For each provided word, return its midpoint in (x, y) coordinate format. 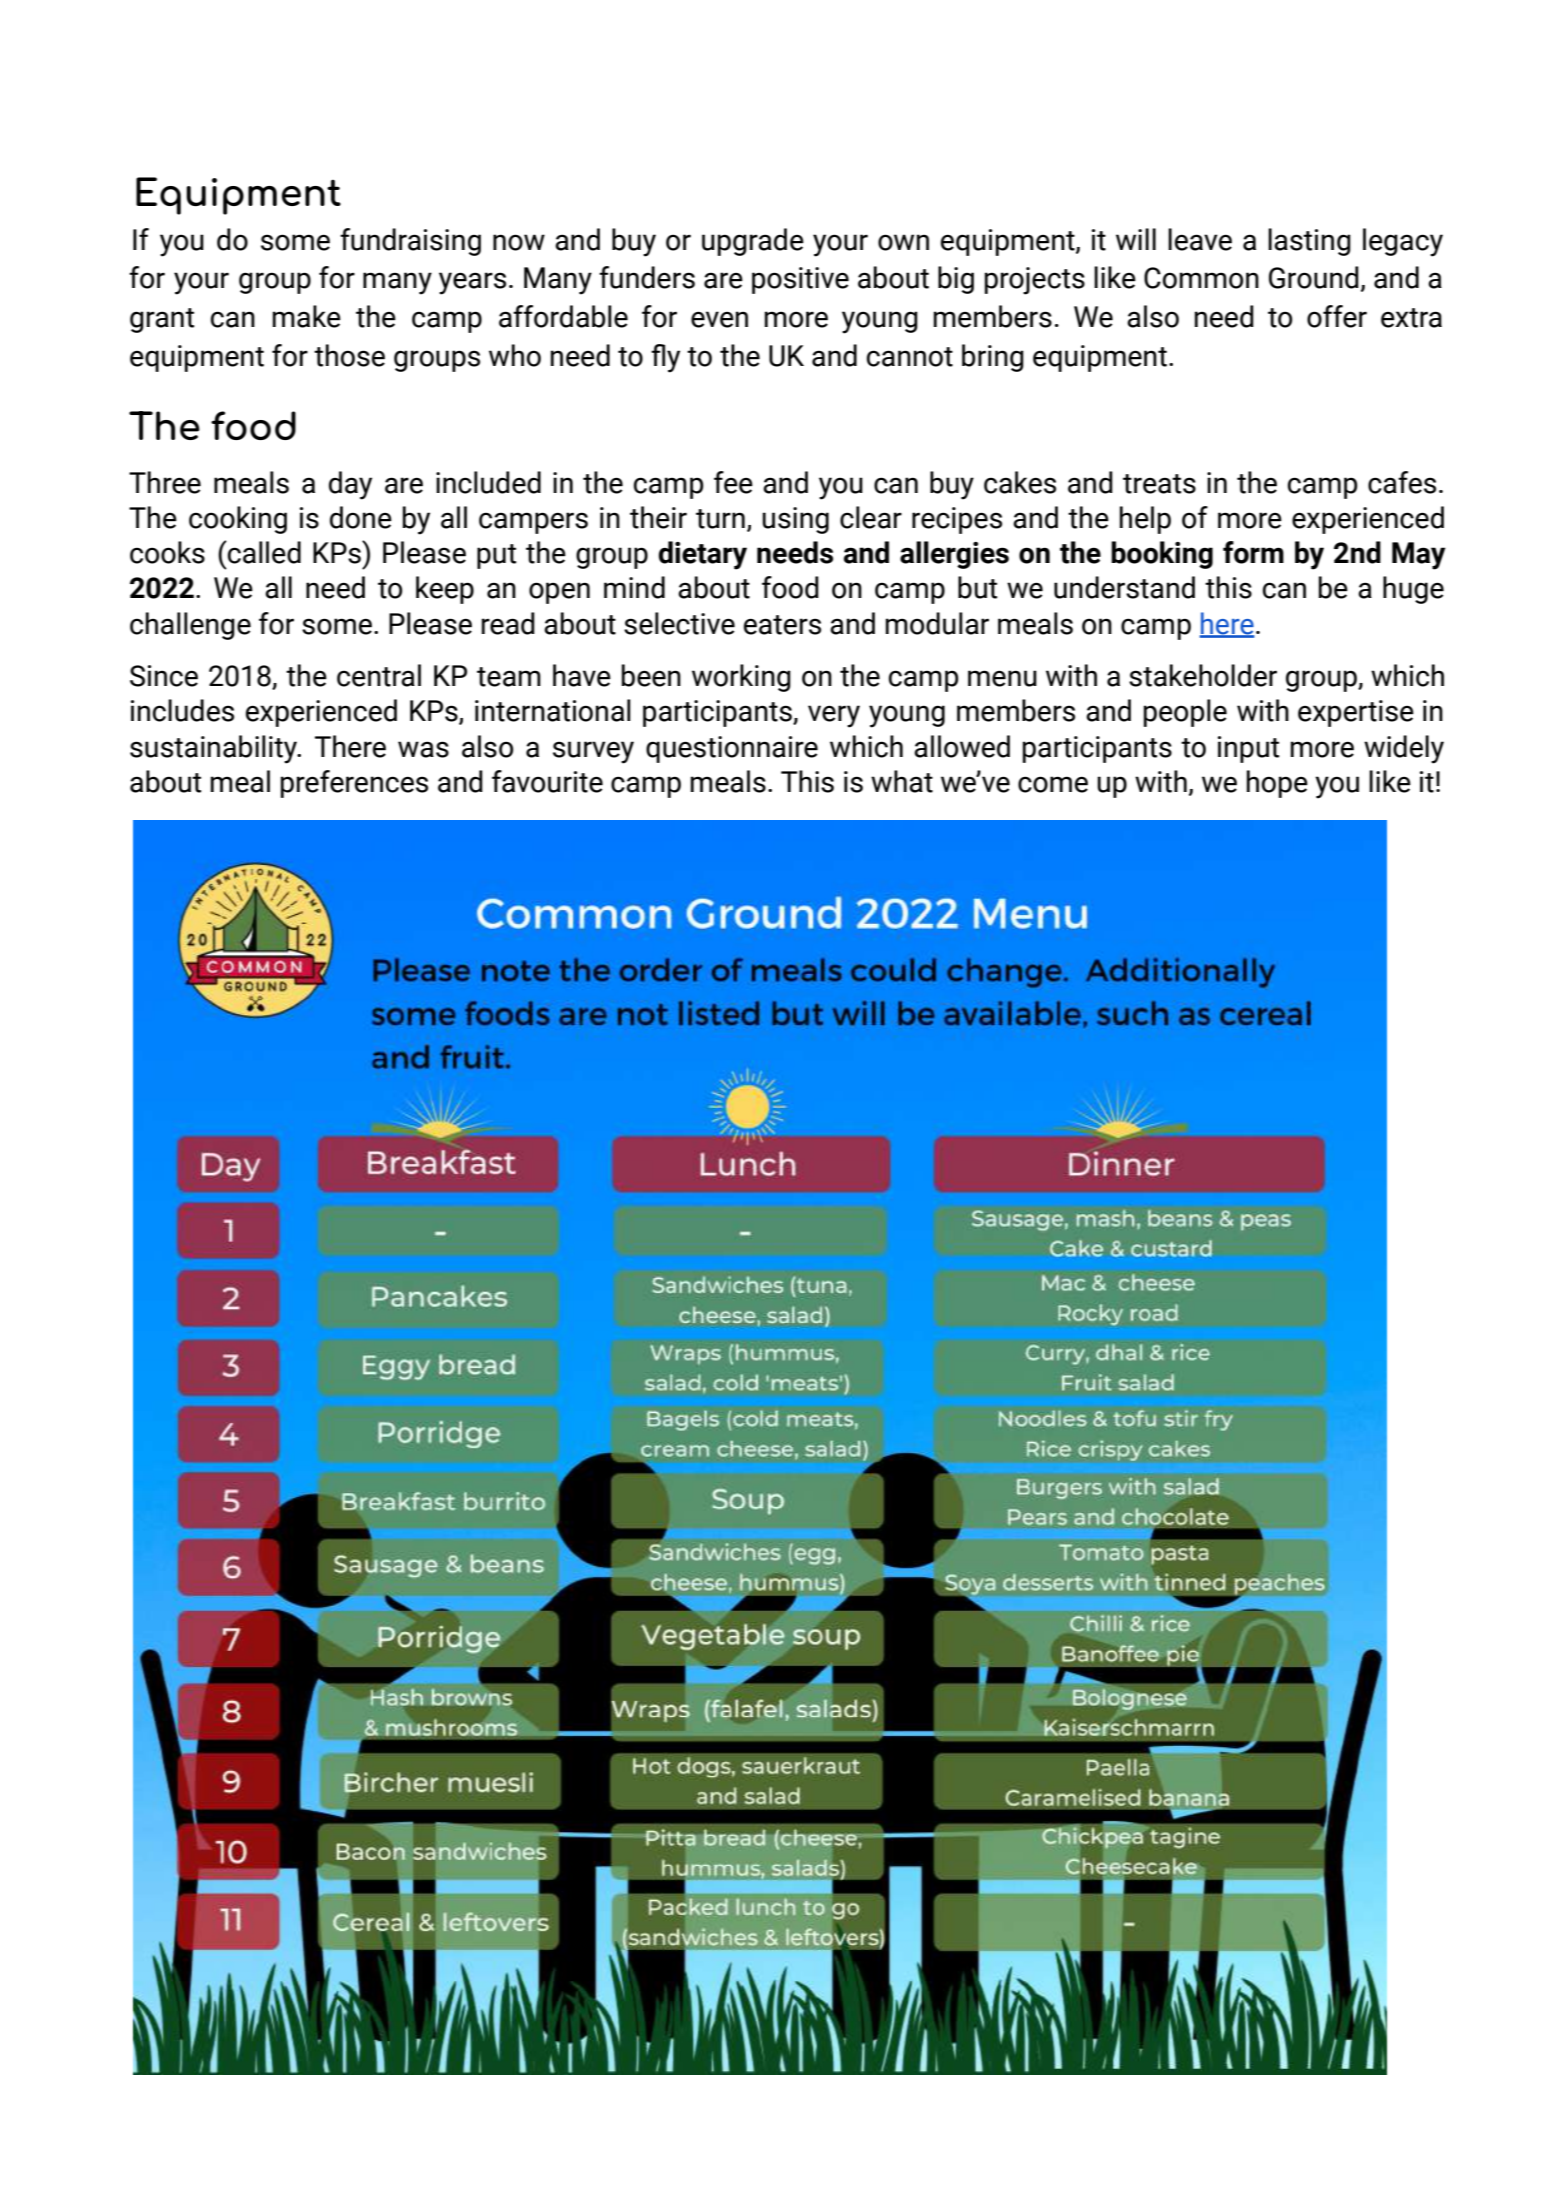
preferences (354, 784)
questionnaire (732, 749)
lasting (1309, 242)
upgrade (753, 242)
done (361, 517)
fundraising (410, 242)
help (1145, 520)
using (795, 520)
